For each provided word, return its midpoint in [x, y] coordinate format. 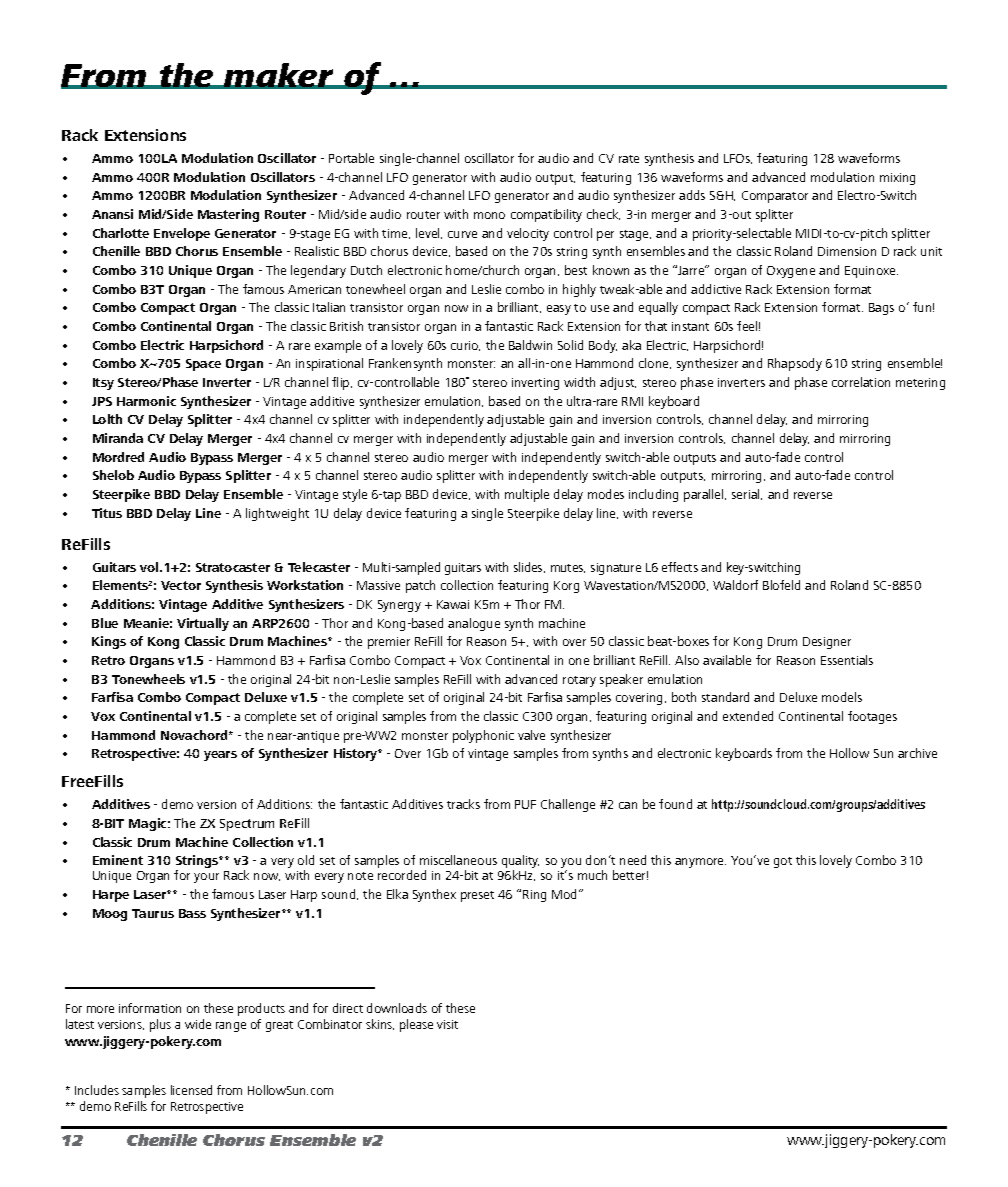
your [206, 878]
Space [203, 365]
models [842, 697]
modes [606, 494]
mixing [897, 179]
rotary [579, 681]
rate [629, 159]
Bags [881, 309]
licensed [191, 1090]
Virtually [203, 624]
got [783, 862]
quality [520, 863]
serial [747, 494]
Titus [107, 513]
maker [279, 76]
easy [559, 310]
